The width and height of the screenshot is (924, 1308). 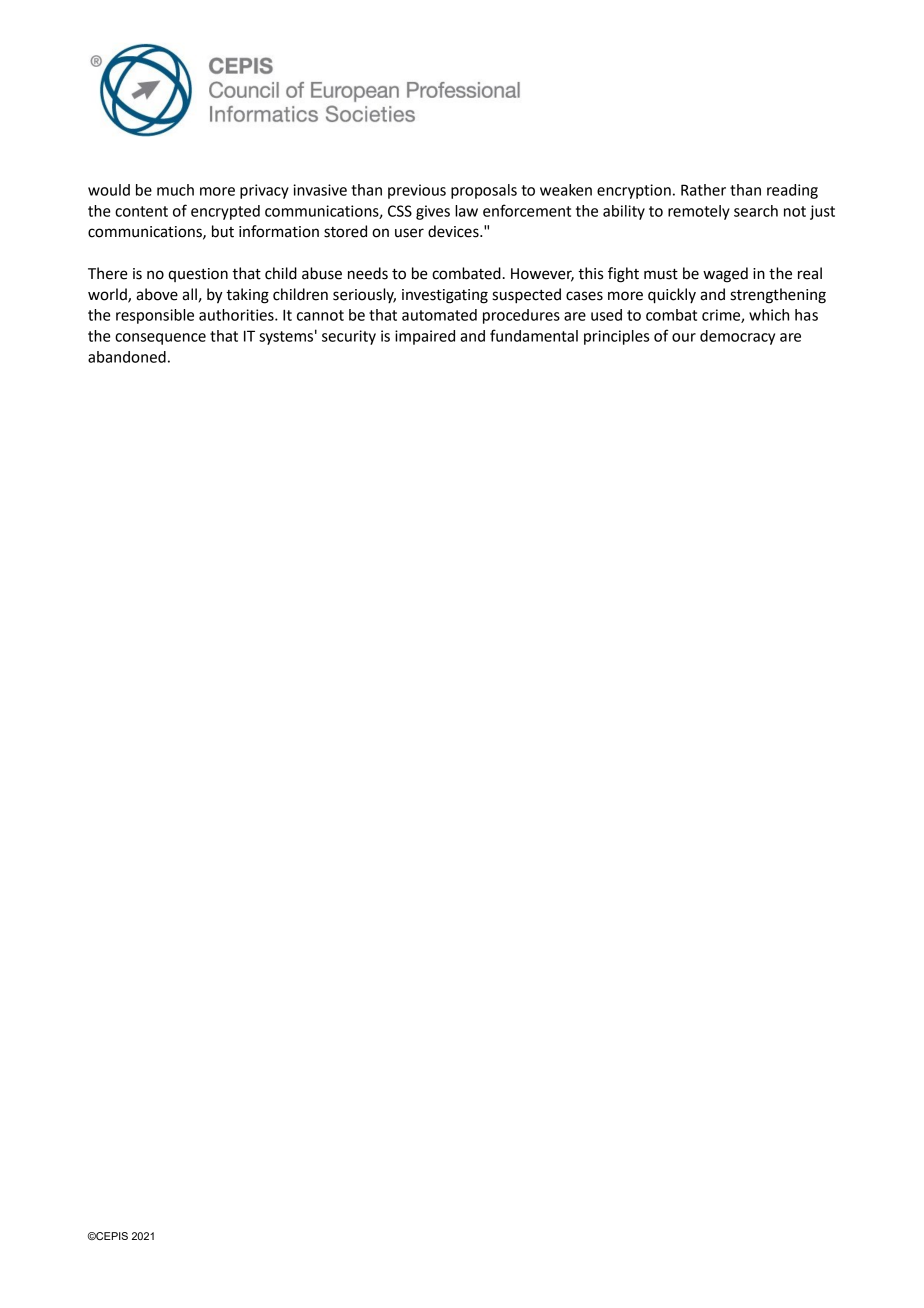 I want to click on impaired, so click(x=425, y=337).
